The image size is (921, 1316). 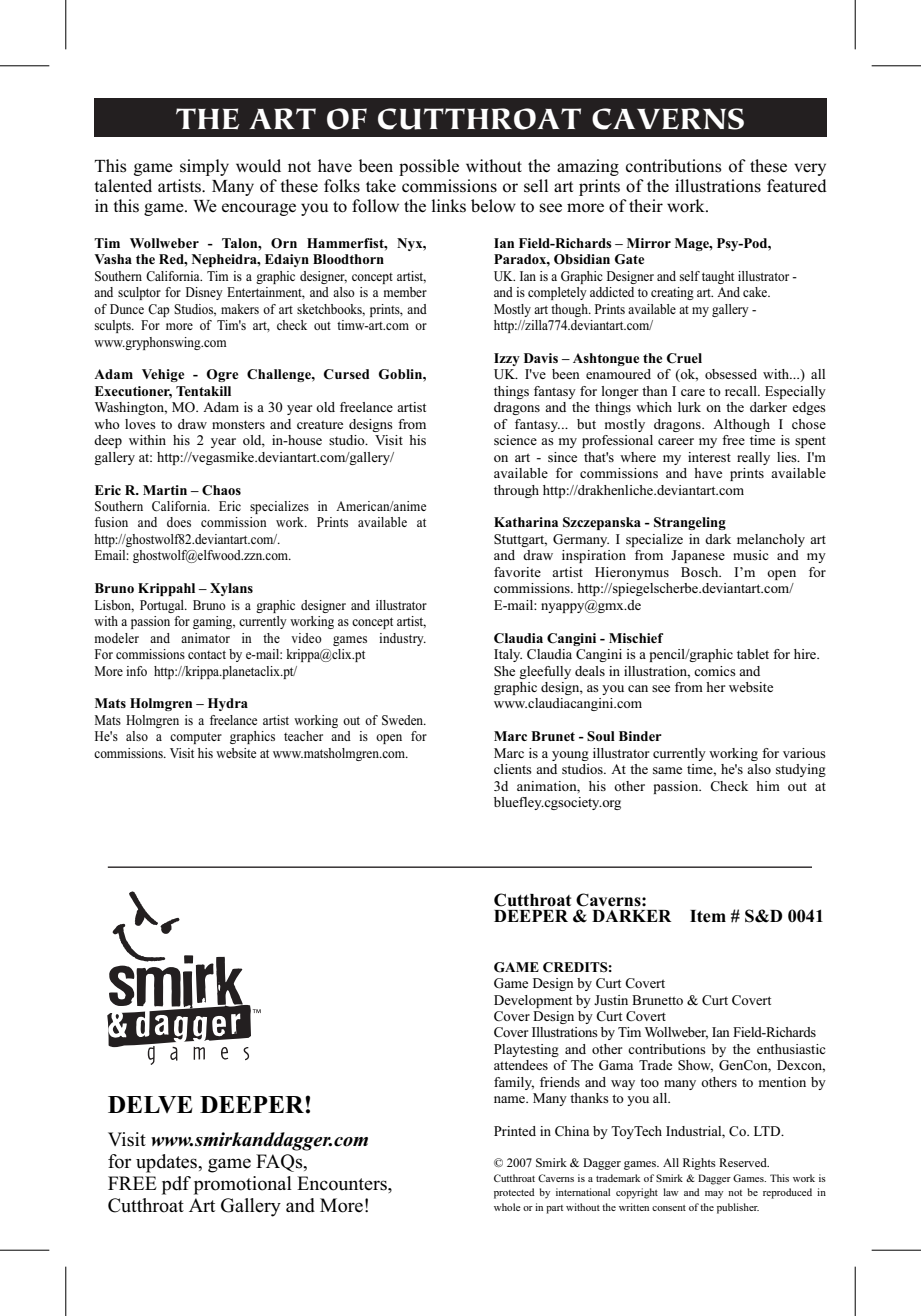 I want to click on Item, so click(x=708, y=916).
